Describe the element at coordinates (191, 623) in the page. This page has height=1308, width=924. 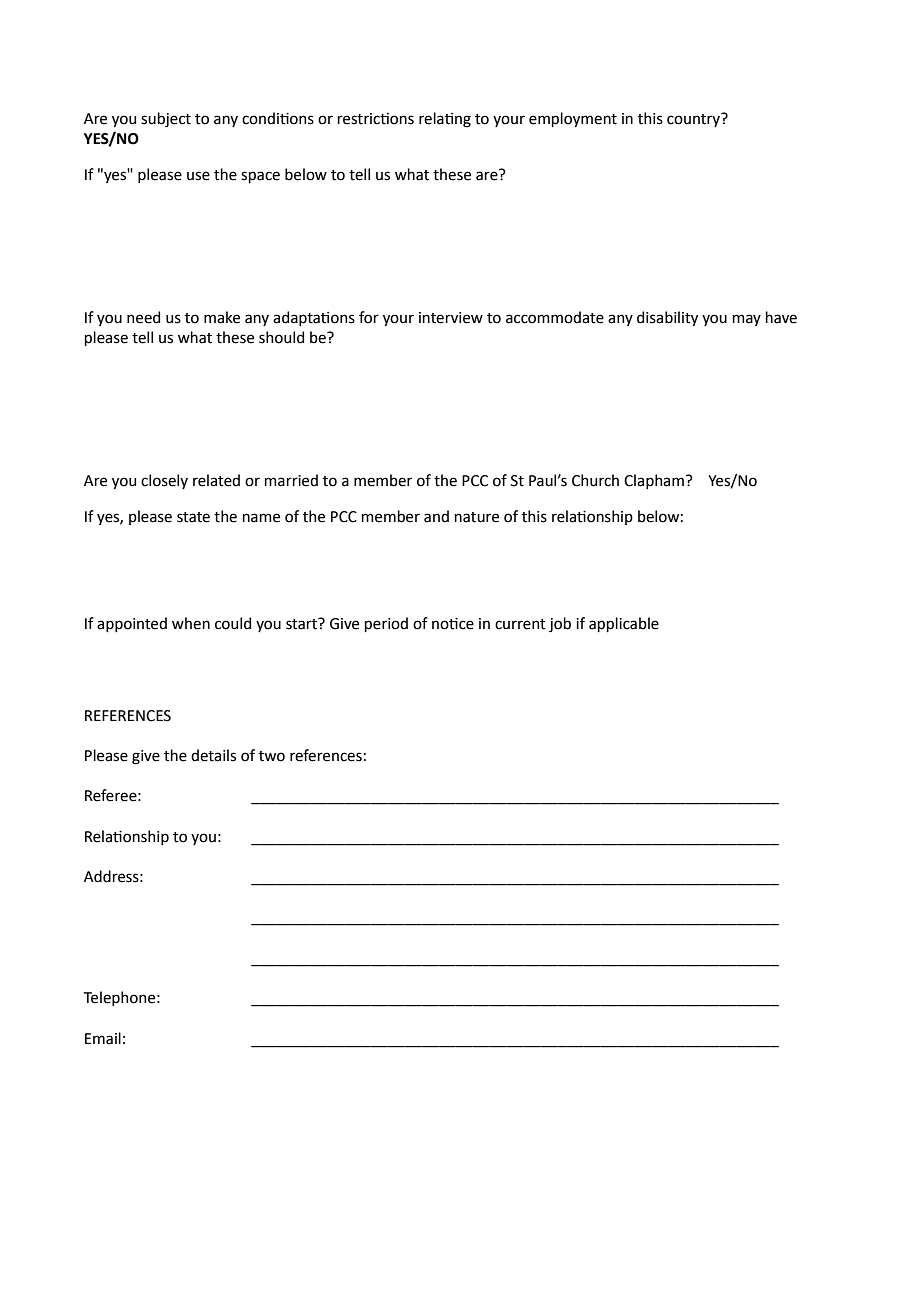
I see `when` at that location.
